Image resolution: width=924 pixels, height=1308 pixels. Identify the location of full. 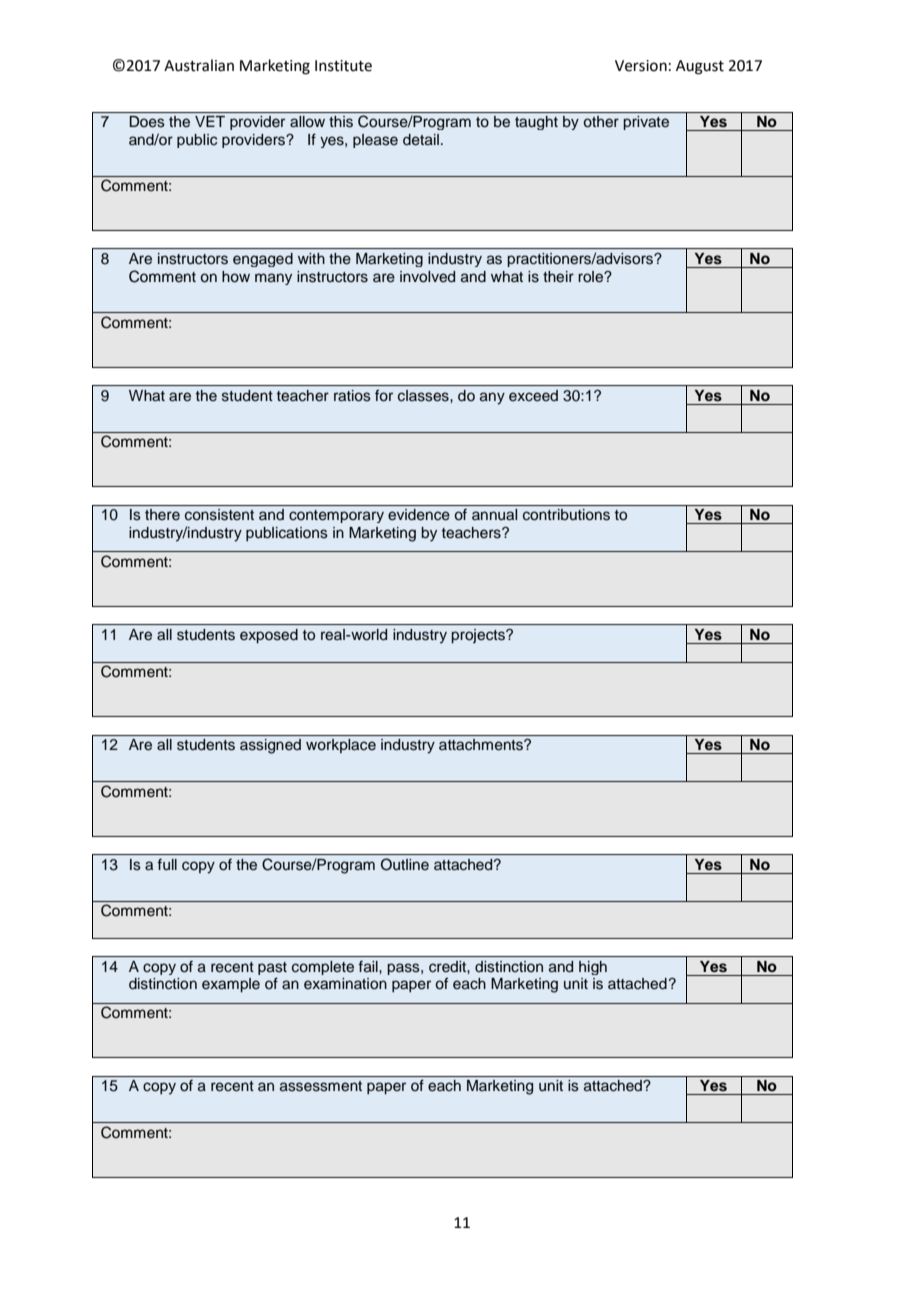
(167, 864).
